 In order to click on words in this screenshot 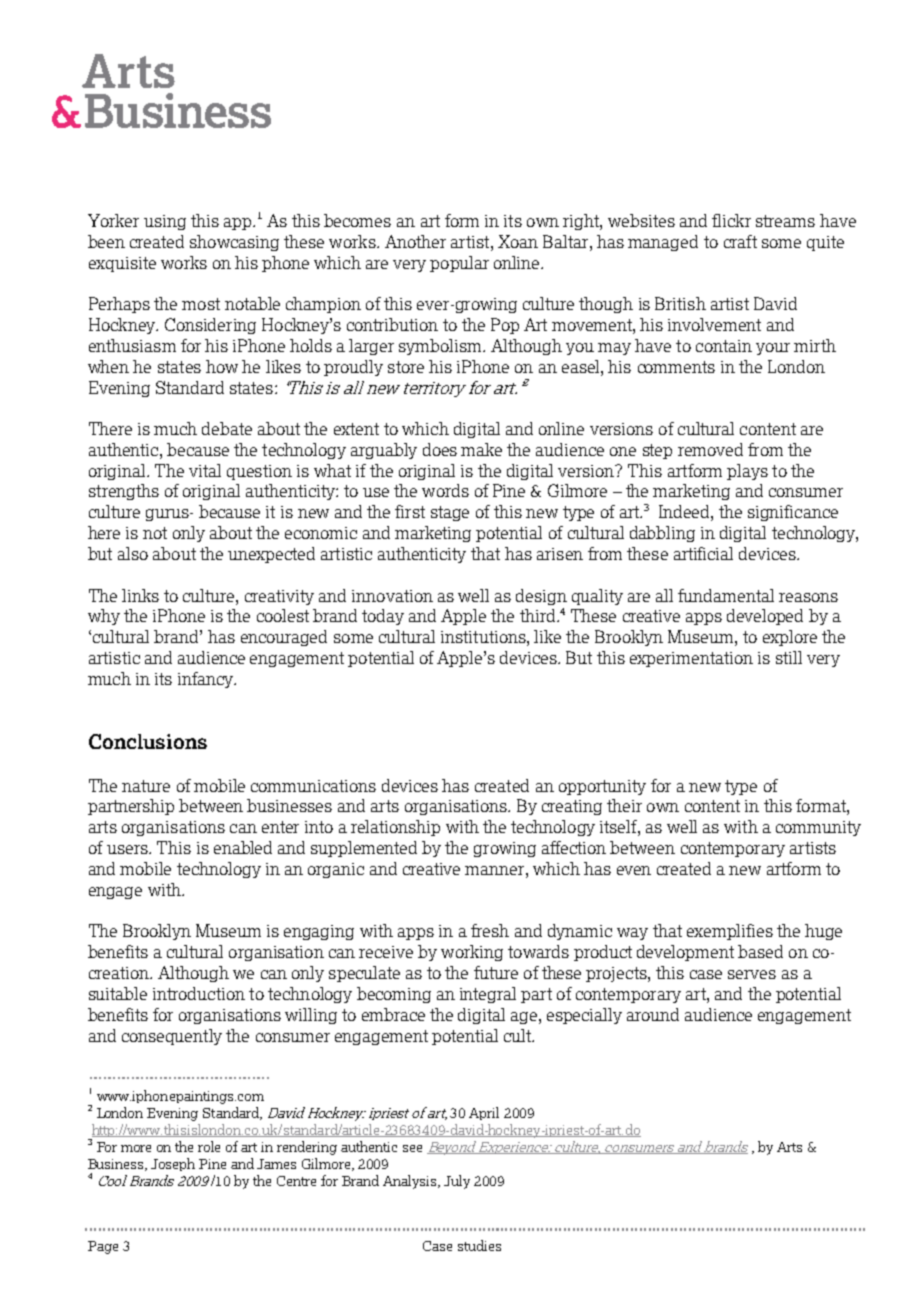, I will do `click(445, 490)`.
